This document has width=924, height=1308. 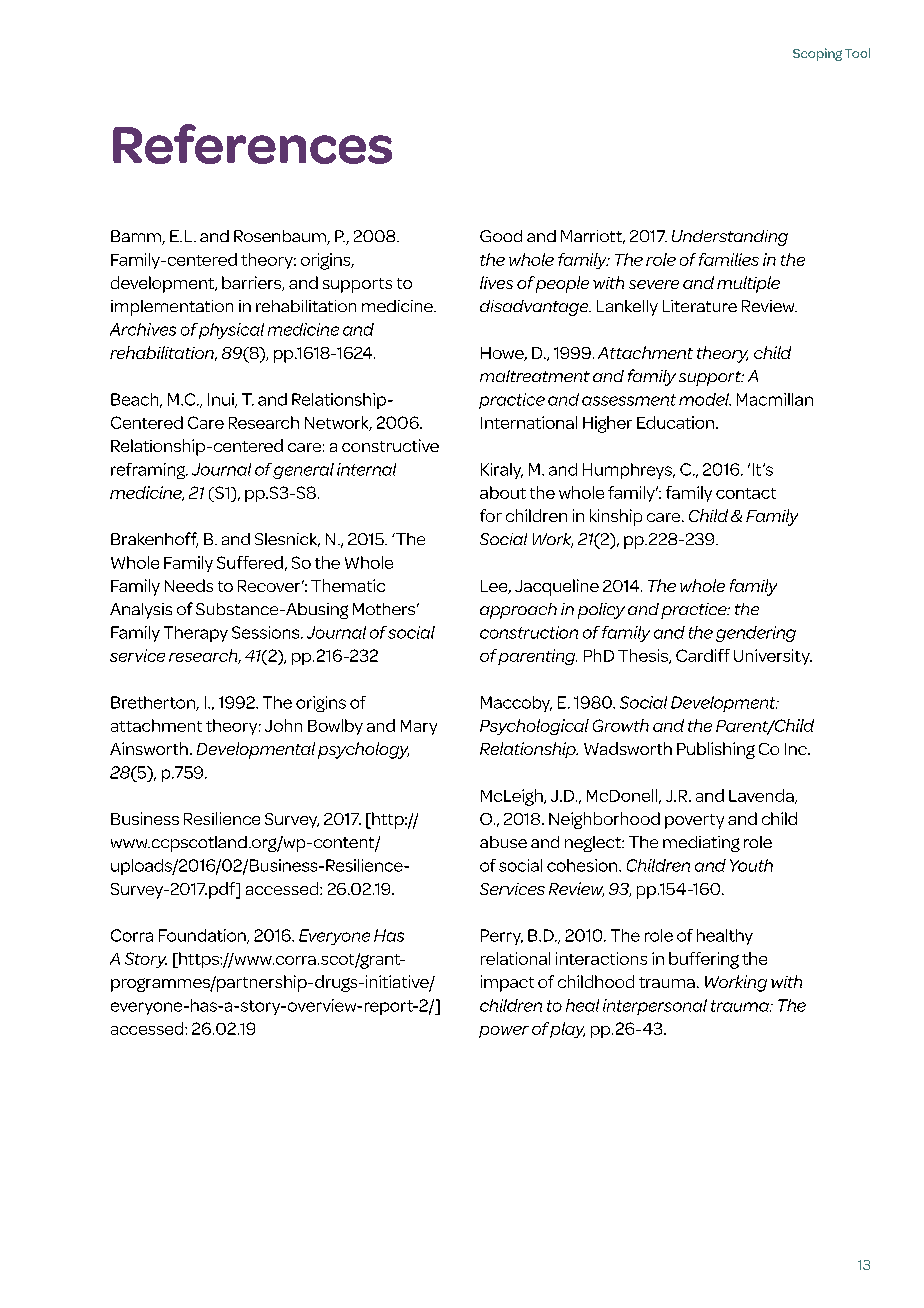 What do you see at coordinates (252, 144) in the document?
I see `References` at bounding box center [252, 144].
